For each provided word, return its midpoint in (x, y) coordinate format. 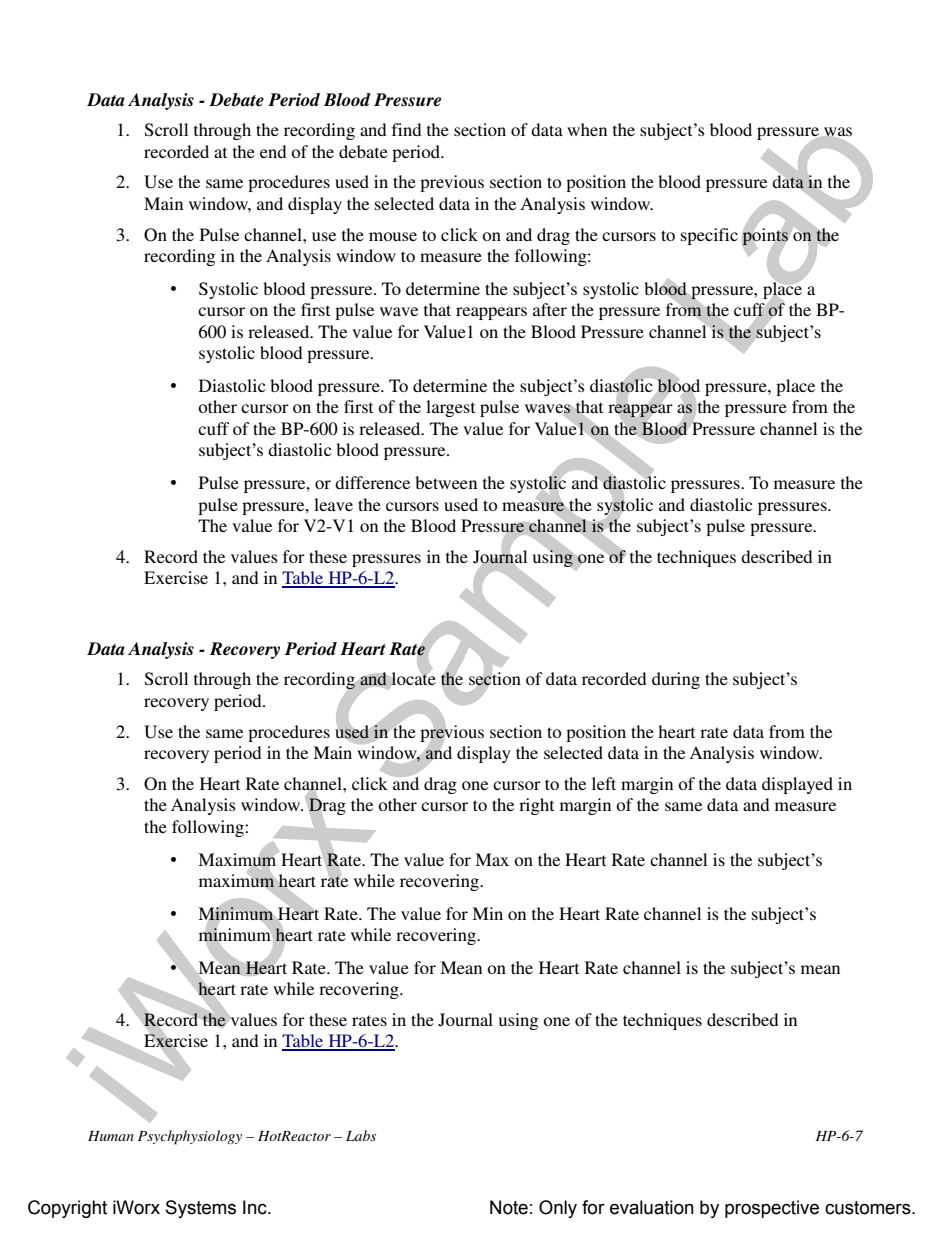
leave (333, 504)
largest (450, 408)
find (406, 129)
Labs (361, 1135)
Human (111, 1136)
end (273, 151)
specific (709, 236)
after (550, 309)
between (446, 482)
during (676, 680)
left (604, 783)
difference (372, 482)
